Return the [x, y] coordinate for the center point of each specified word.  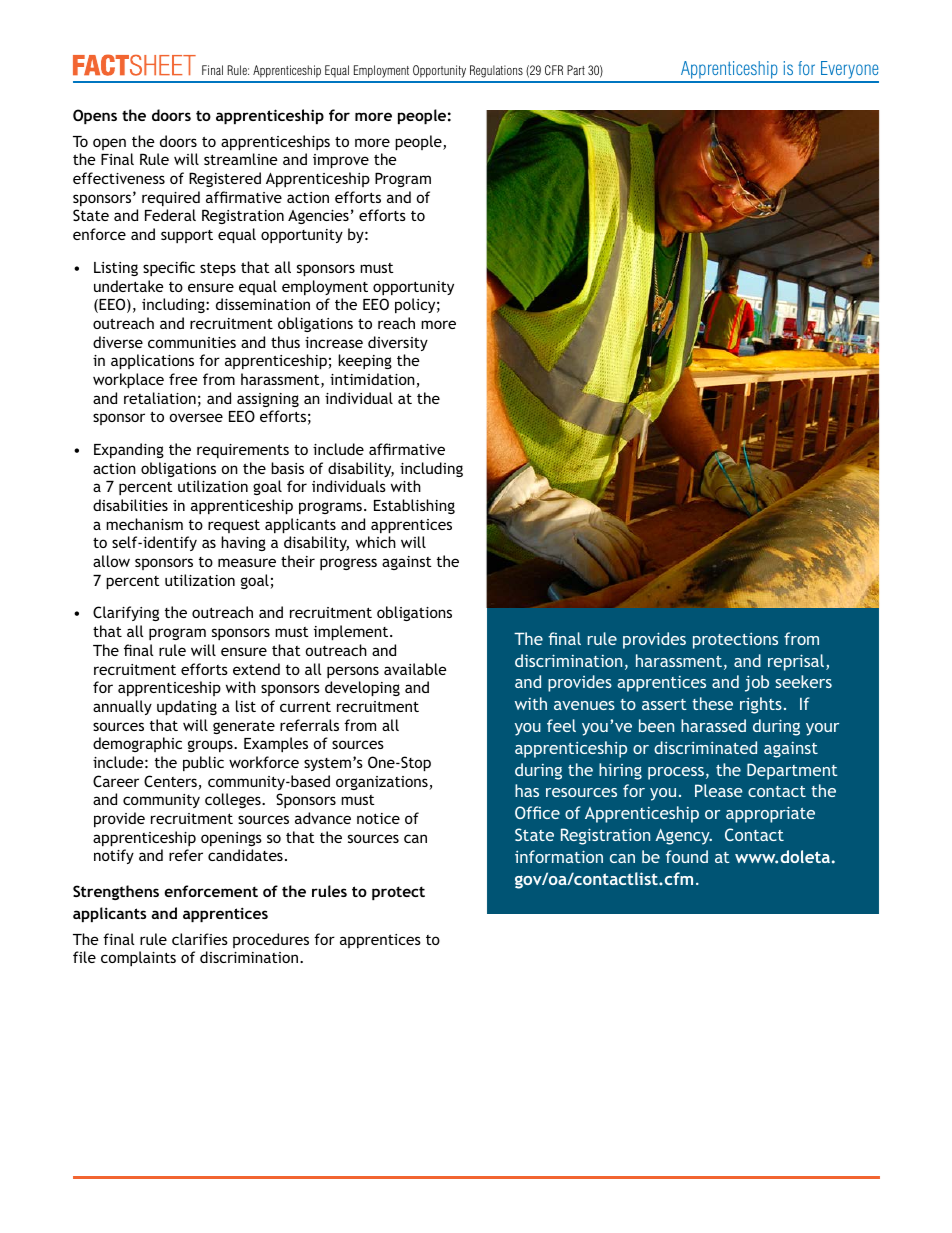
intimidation [373, 380]
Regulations [496, 71]
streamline [241, 159]
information [559, 856]
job [757, 683]
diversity [398, 343]
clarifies [200, 939]
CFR [554, 70]
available [415, 669]
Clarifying [126, 613]
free [183, 379]
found [687, 856]
